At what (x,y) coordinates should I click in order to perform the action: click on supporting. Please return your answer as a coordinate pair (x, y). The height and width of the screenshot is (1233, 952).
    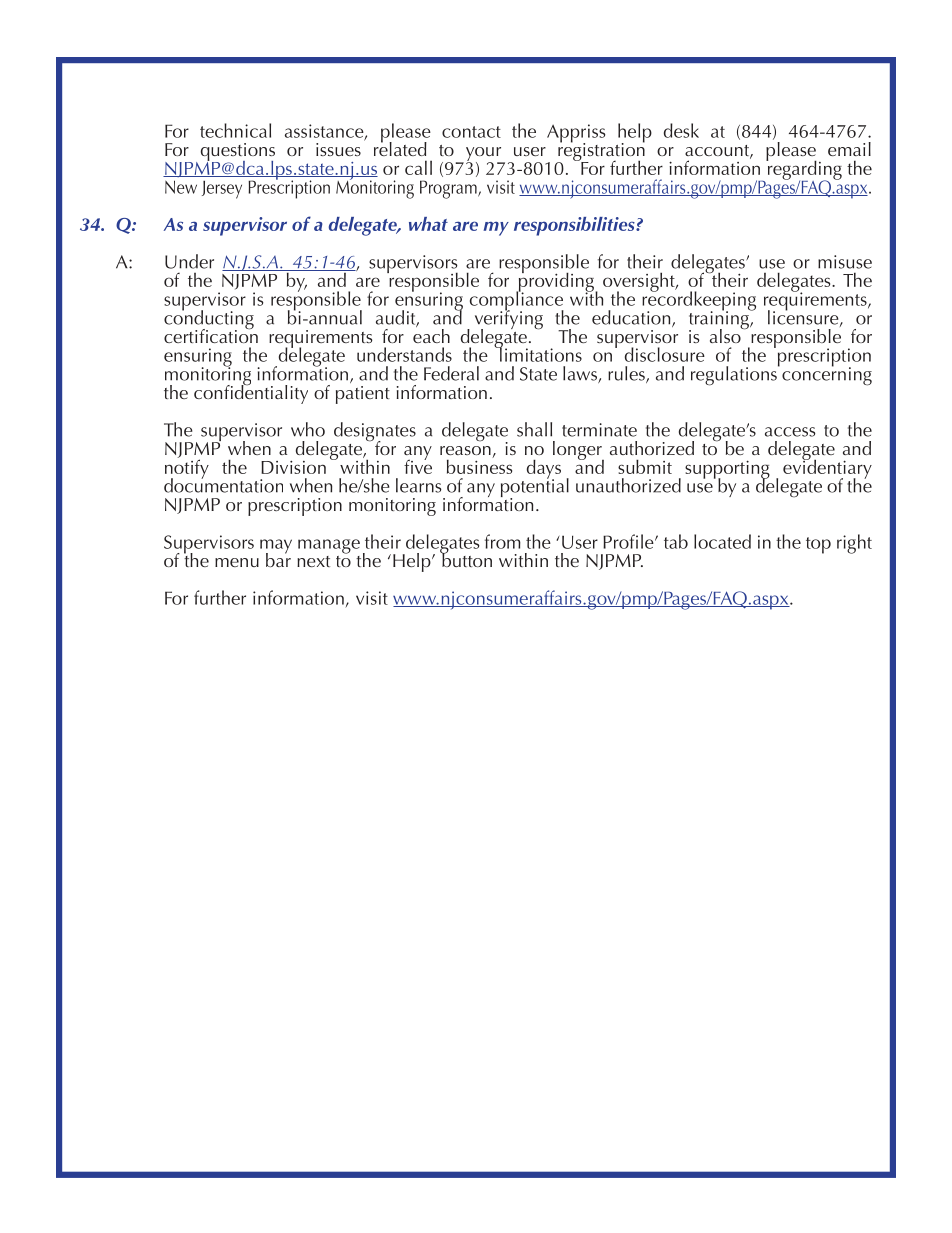
    Looking at the image, I should click on (727, 470).
